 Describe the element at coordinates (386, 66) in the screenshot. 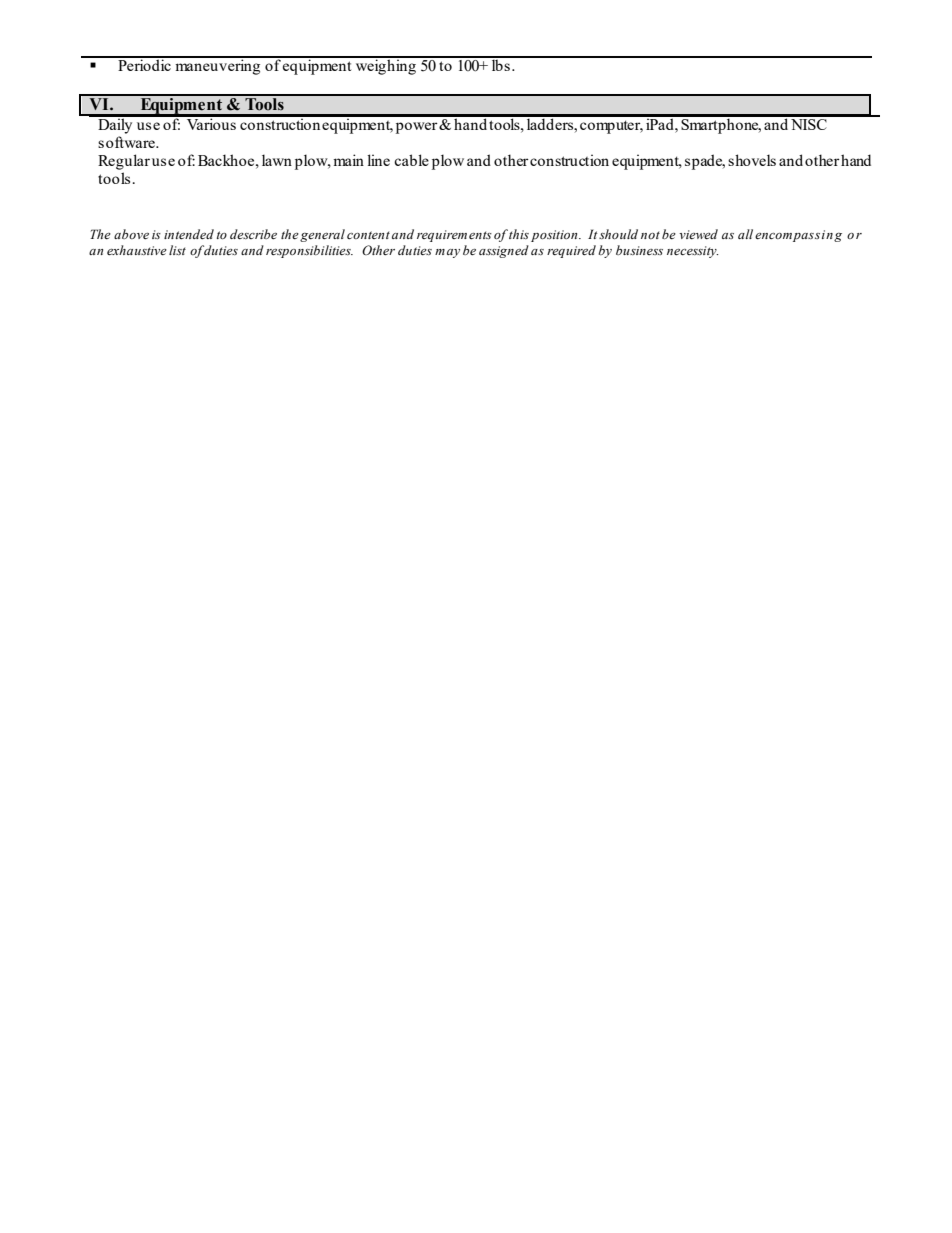

I see `weighing` at that location.
